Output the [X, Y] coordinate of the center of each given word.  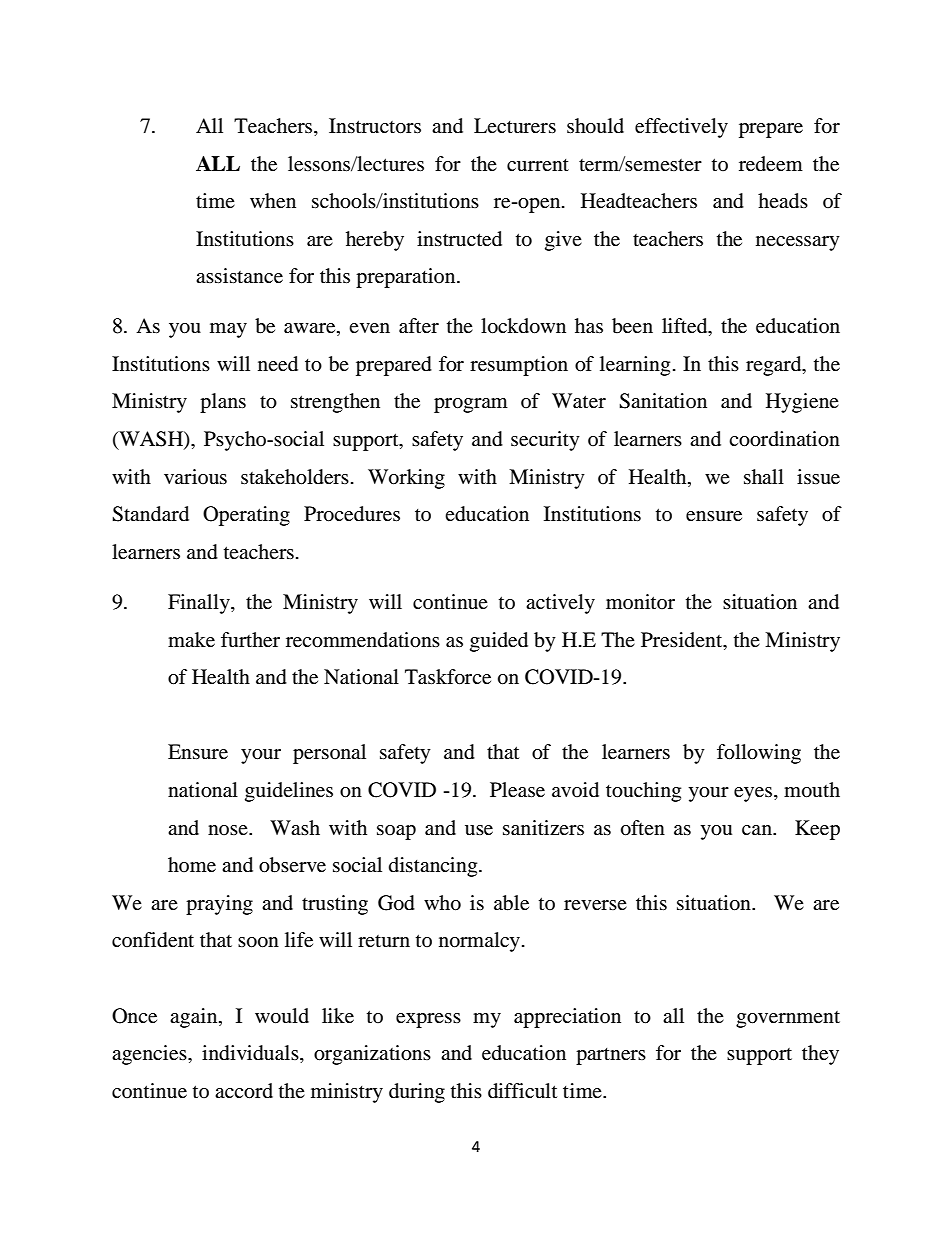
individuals [251, 1054]
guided [499, 642]
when [273, 200]
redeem [771, 163]
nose [229, 830]
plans [223, 403]
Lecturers [515, 125]
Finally [200, 604]
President [683, 639]
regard [775, 366]
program [471, 405]
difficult [522, 1091]
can [758, 830]
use [479, 830]
